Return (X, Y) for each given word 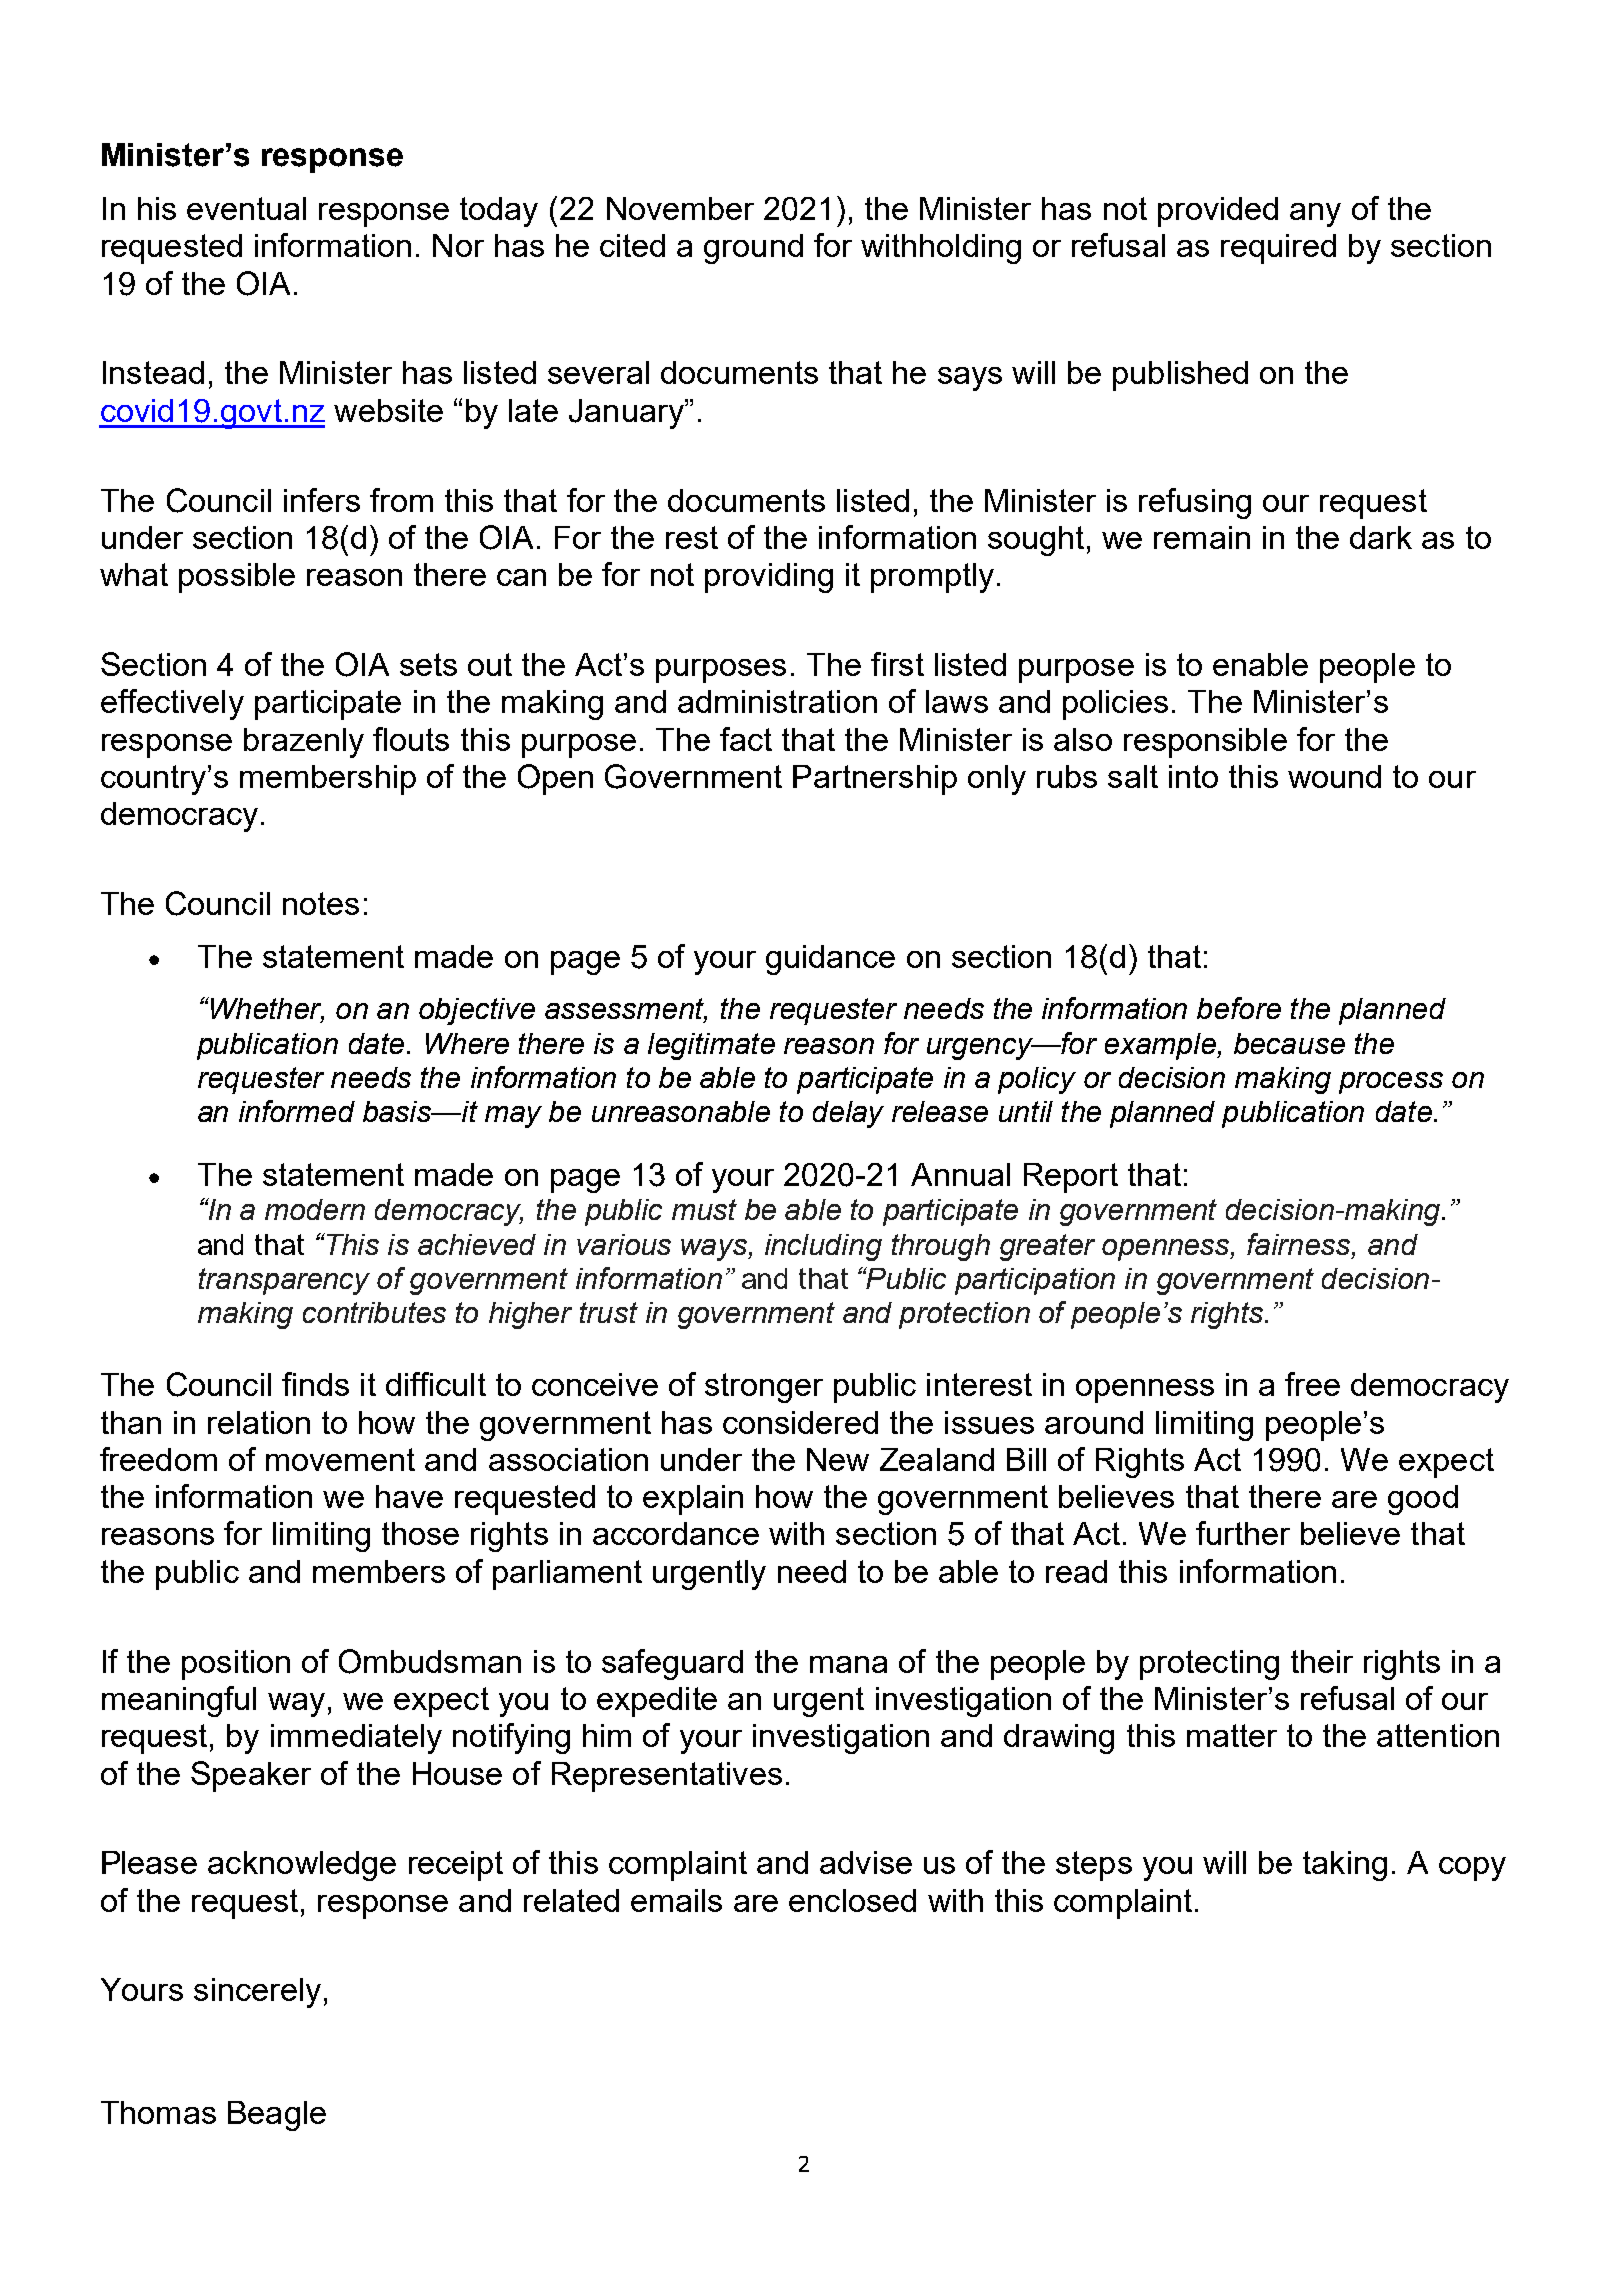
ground (753, 249)
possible (237, 578)
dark (1381, 537)
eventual (246, 208)
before (1239, 1008)
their (1322, 1661)
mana (848, 1664)
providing (769, 578)
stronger (764, 1388)
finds (315, 1384)
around (1094, 1422)
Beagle (277, 2116)
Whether (266, 1009)
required (1278, 249)
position (236, 1665)
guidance (830, 960)
